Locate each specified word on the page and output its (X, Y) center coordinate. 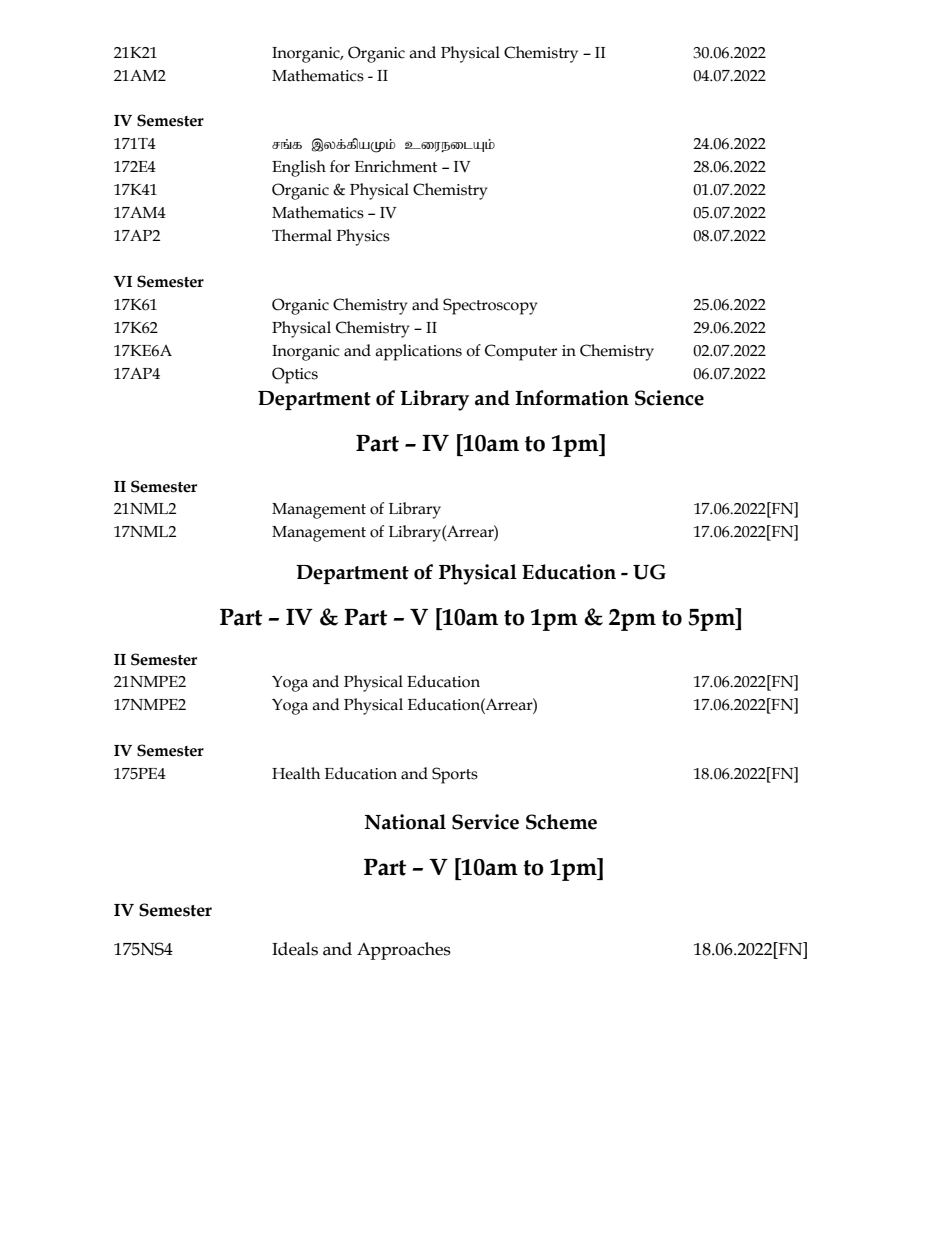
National (405, 822)
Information (572, 398)
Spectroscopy (490, 306)
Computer (521, 352)
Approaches (404, 951)
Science (669, 398)
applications (418, 352)
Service (485, 822)
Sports (455, 775)
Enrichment (396, 166)
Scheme (561, 822)
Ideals (295, 949)
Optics (295, 375)
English (299, 168)
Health (296, 773)
